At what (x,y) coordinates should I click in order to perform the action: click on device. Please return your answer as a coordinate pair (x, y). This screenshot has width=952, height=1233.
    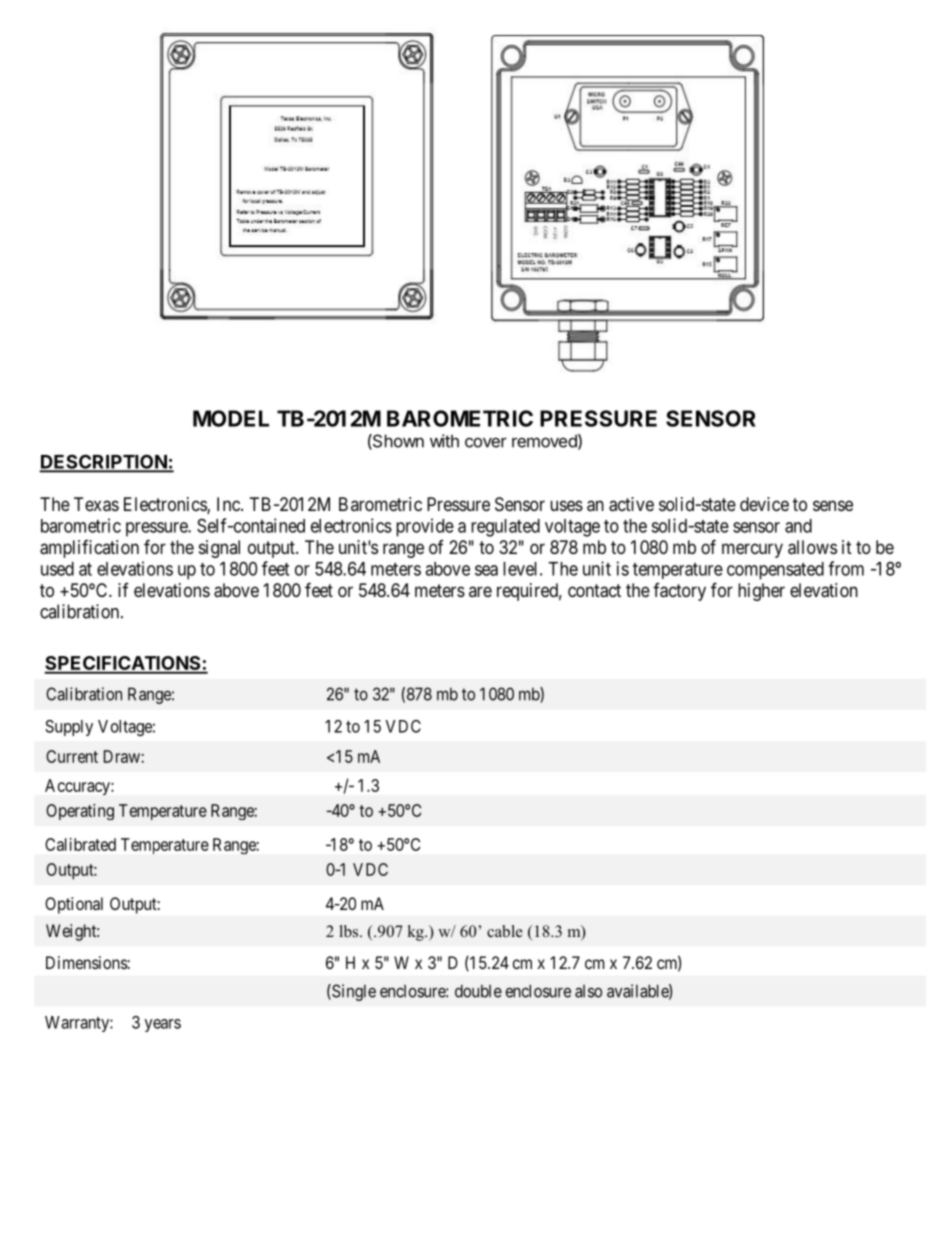
    Looking at the image, I should click on (764, 504).
